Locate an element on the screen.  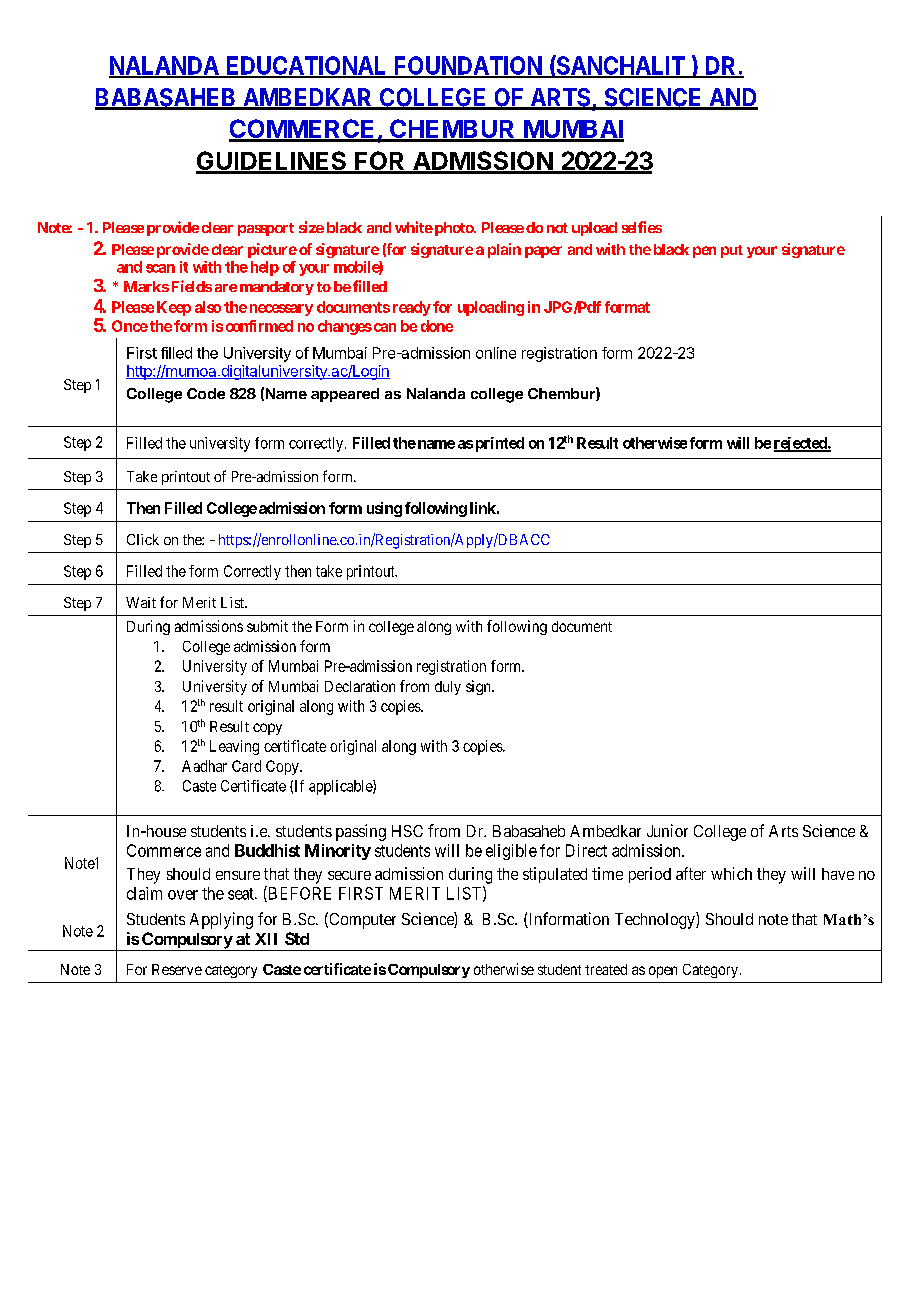
Click is located at coordinates (143, 539).
